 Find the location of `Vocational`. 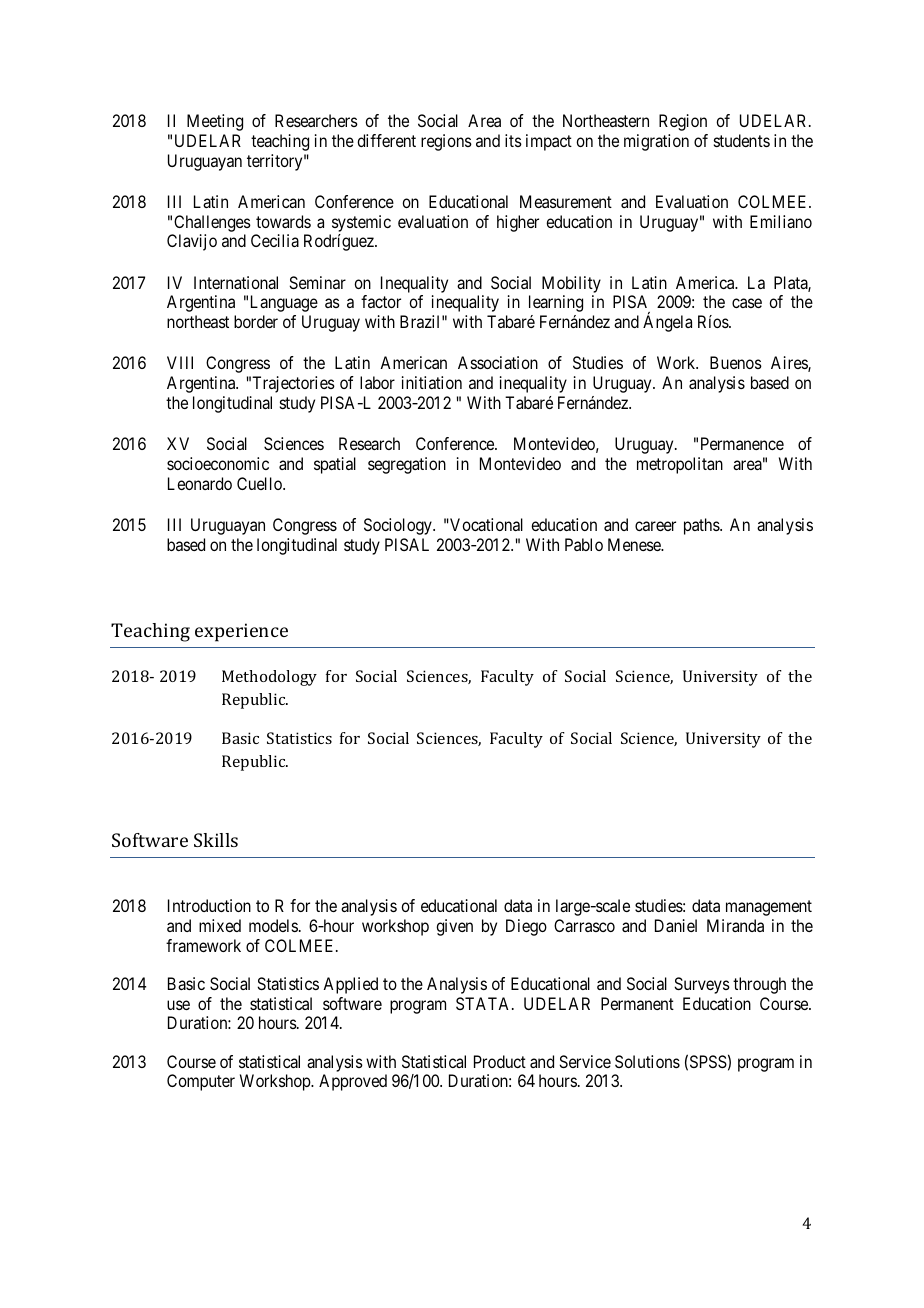

Vocational is located at coordinates (485, 524).
